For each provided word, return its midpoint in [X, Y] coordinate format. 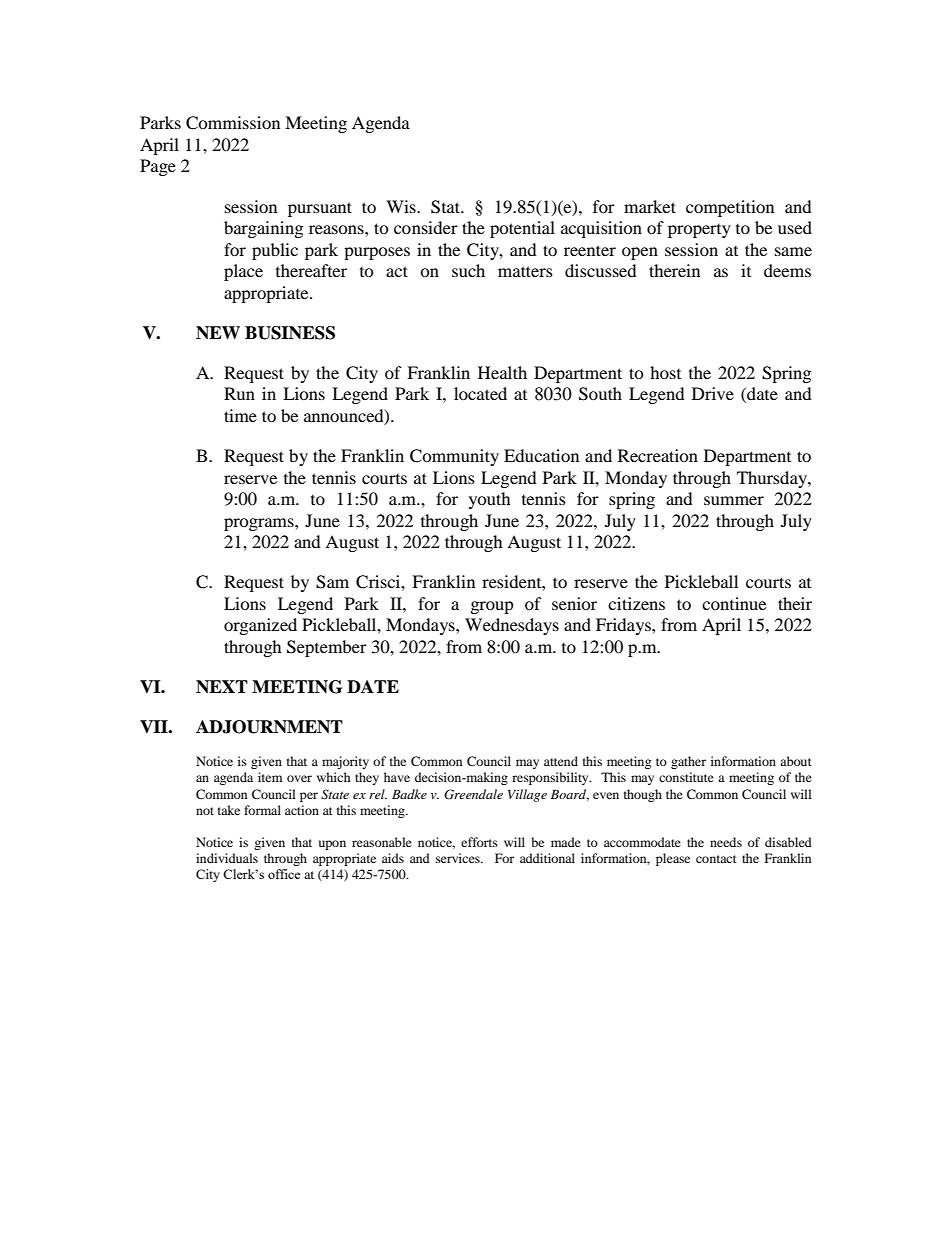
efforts [479, 842]
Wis [402, 206]
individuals [227, 858]
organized [260, 626]
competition [730, 208]
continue [734, 603]
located [480, 393]
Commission [233, 123]
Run [239, 393]
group [492, 607]
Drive [713, 393]
